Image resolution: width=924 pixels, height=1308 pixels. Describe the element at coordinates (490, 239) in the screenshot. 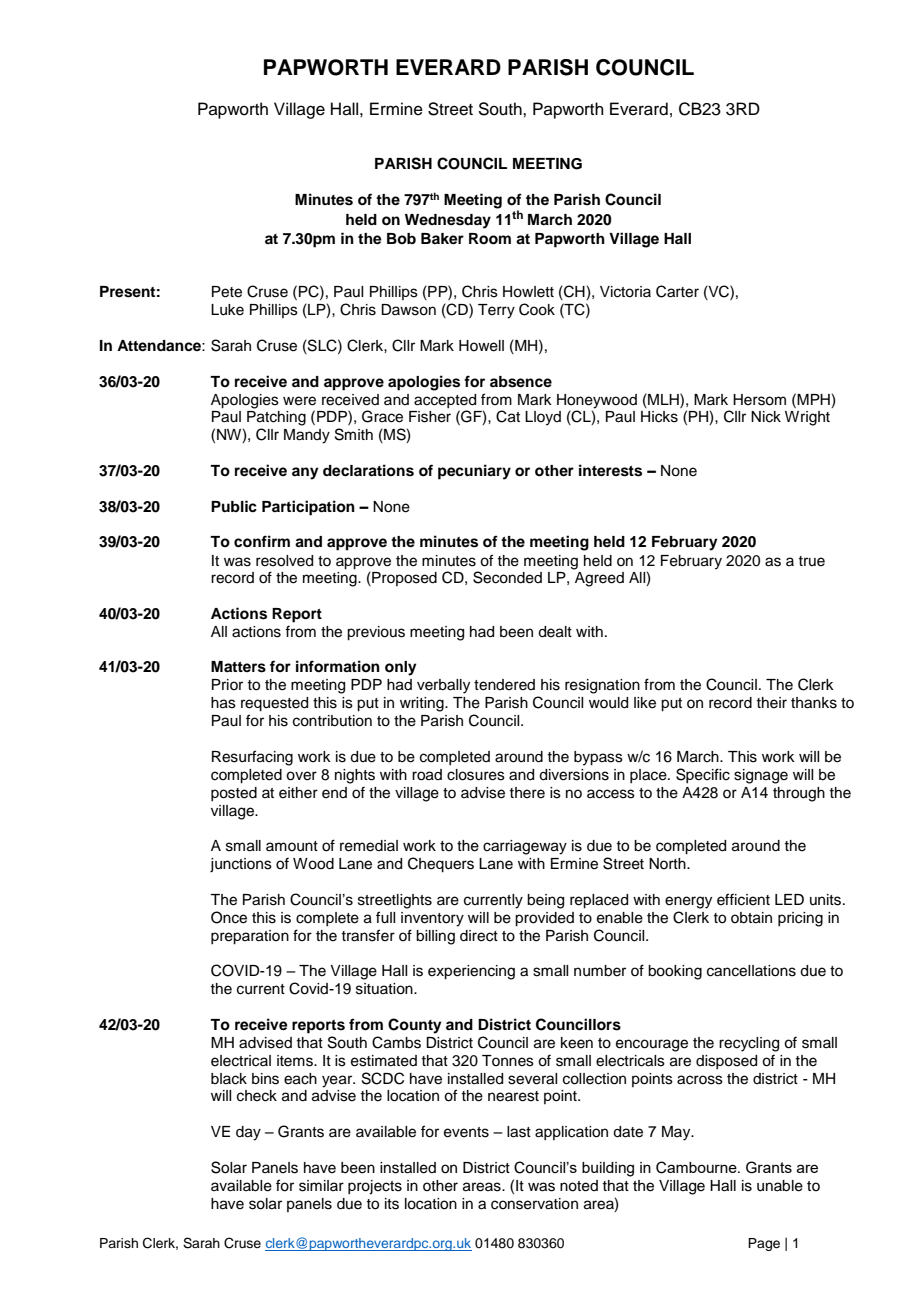

I see `Room` at that location.
